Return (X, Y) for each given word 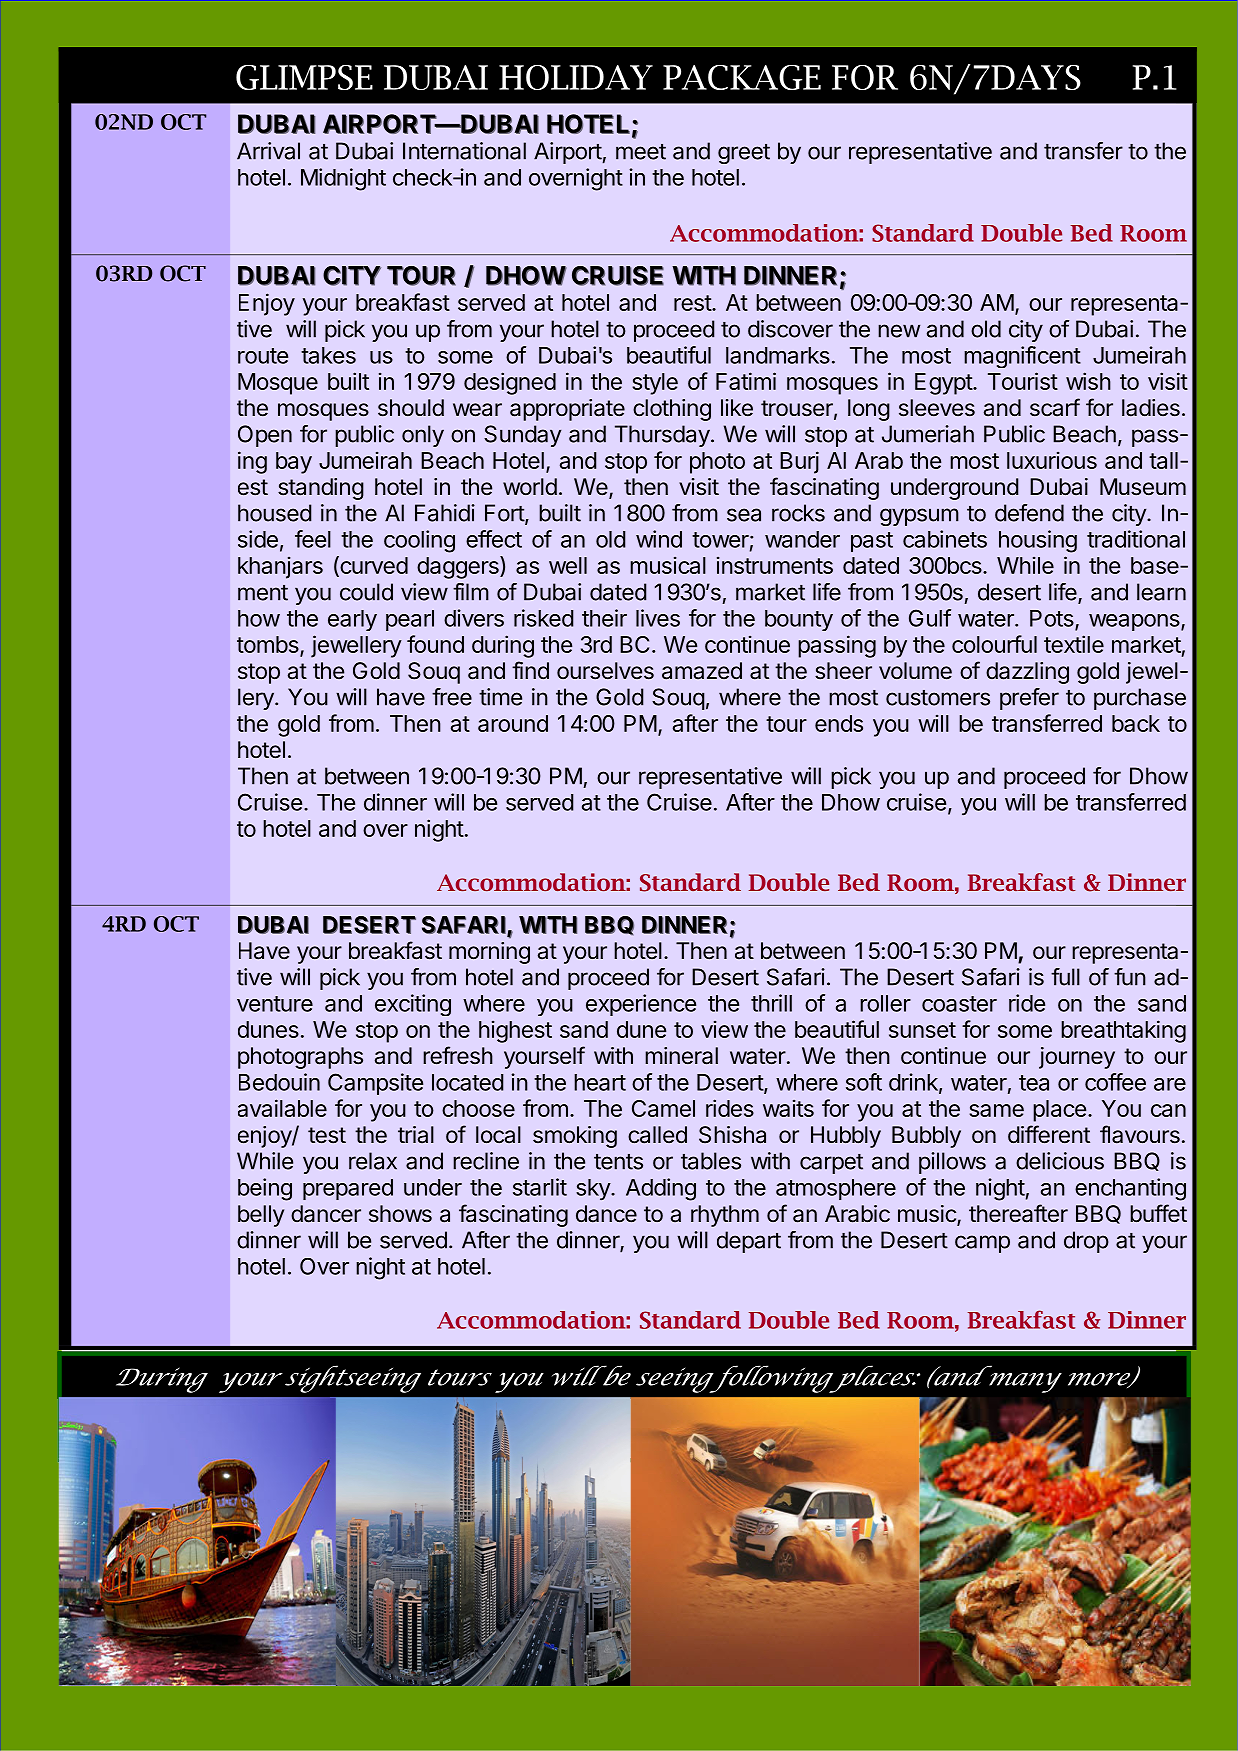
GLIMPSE (304, 77)
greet (744, 154)
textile (1074, 644)
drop (1086, 1242)
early (352, 620)
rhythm (725, 1216)
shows (400, 1214)
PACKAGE (742, 77)
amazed (702, 671)
